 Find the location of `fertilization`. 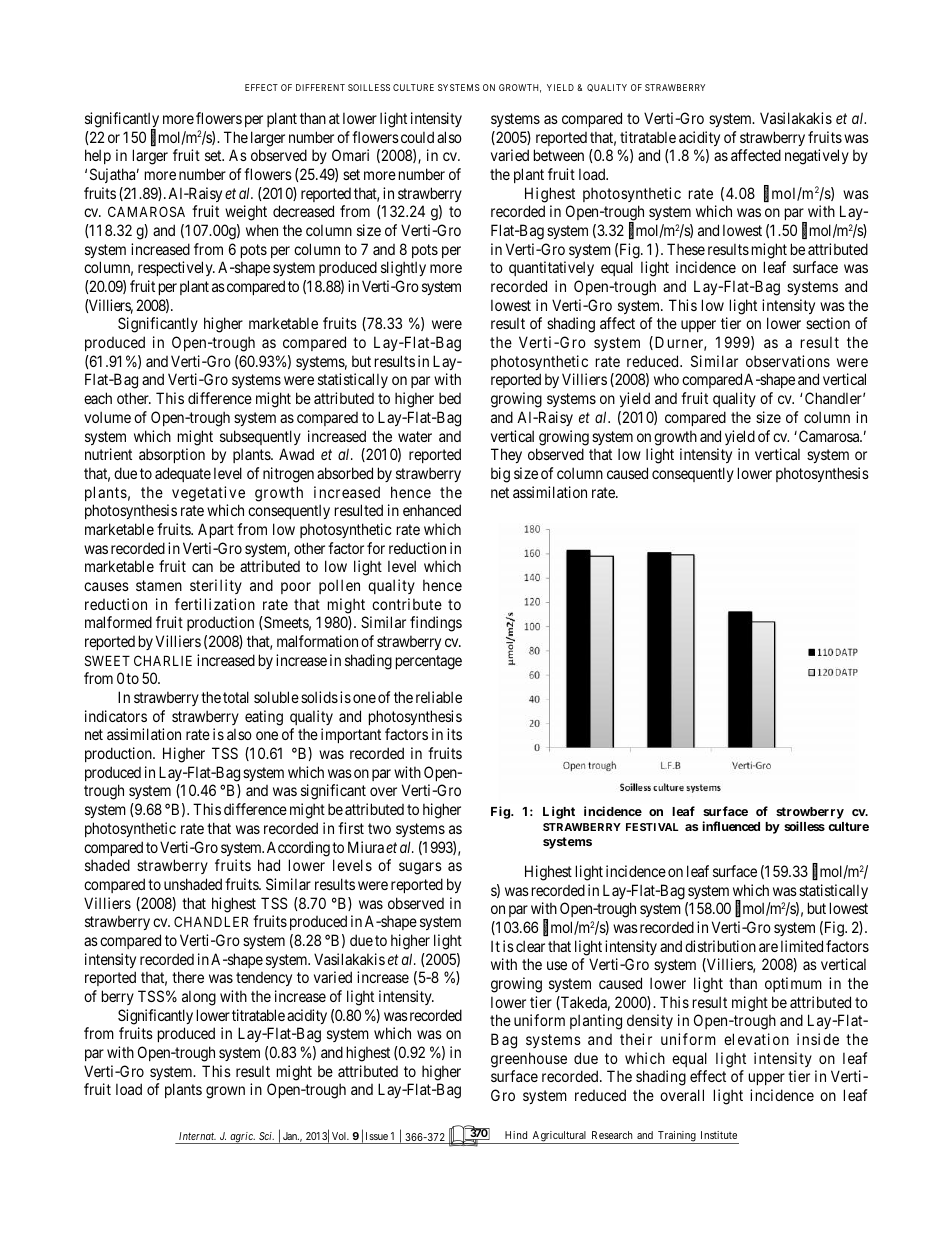

fertilization is located at coordinates (215, 604).
